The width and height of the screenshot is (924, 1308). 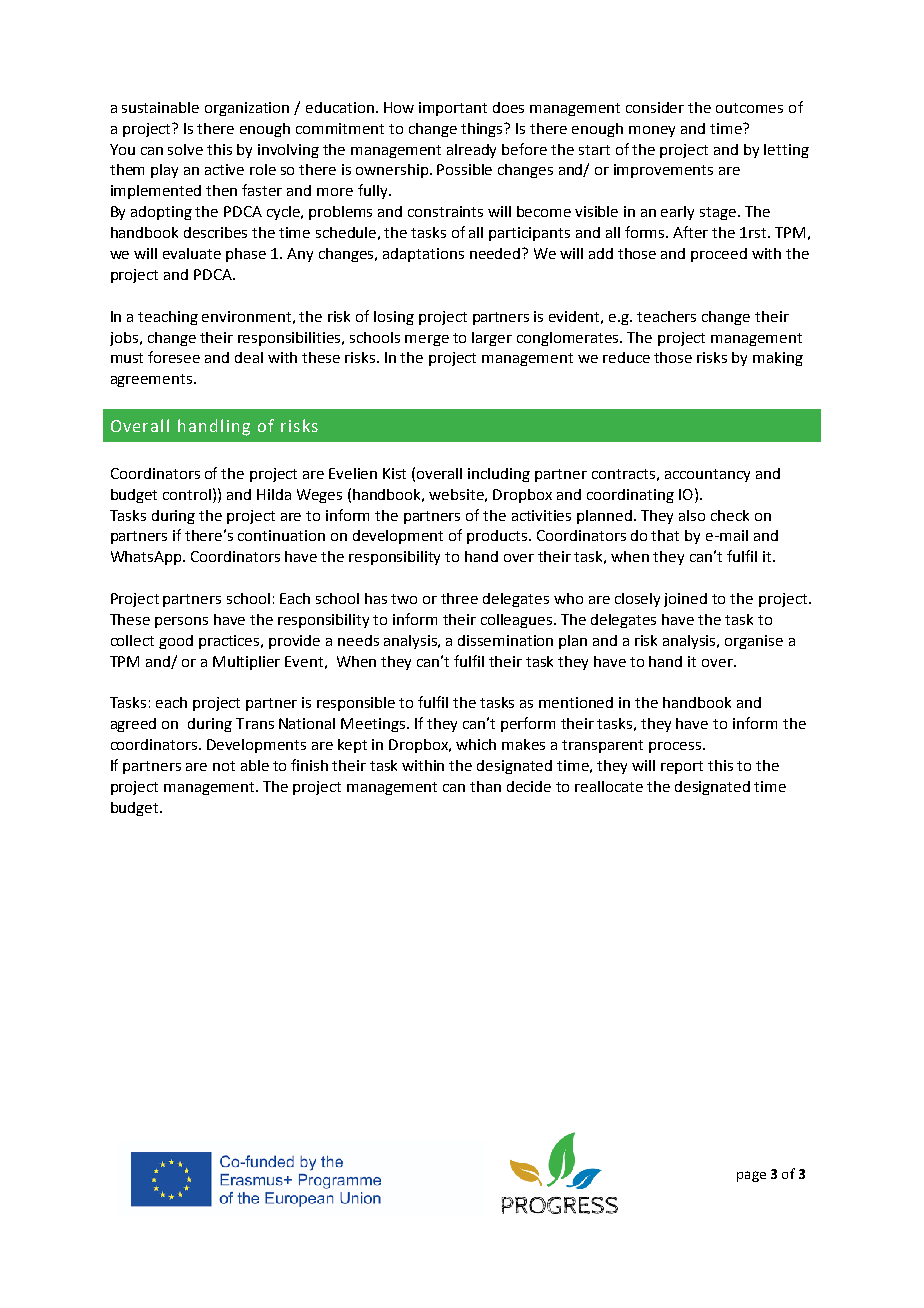 I want to click on already, so click(x=471, y=151).
